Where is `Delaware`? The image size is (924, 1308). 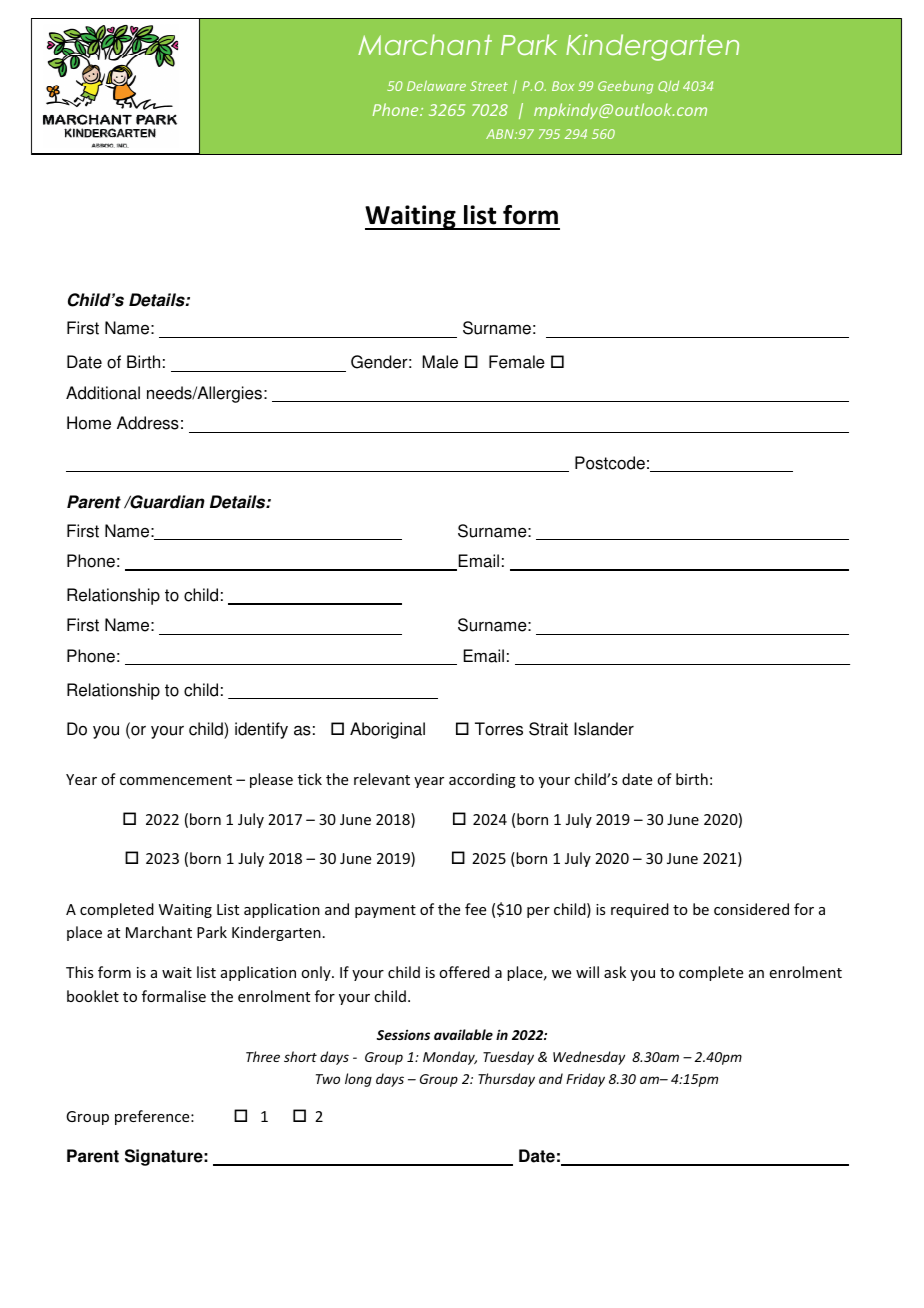
Delaware is located at coordinates (436, 85).
